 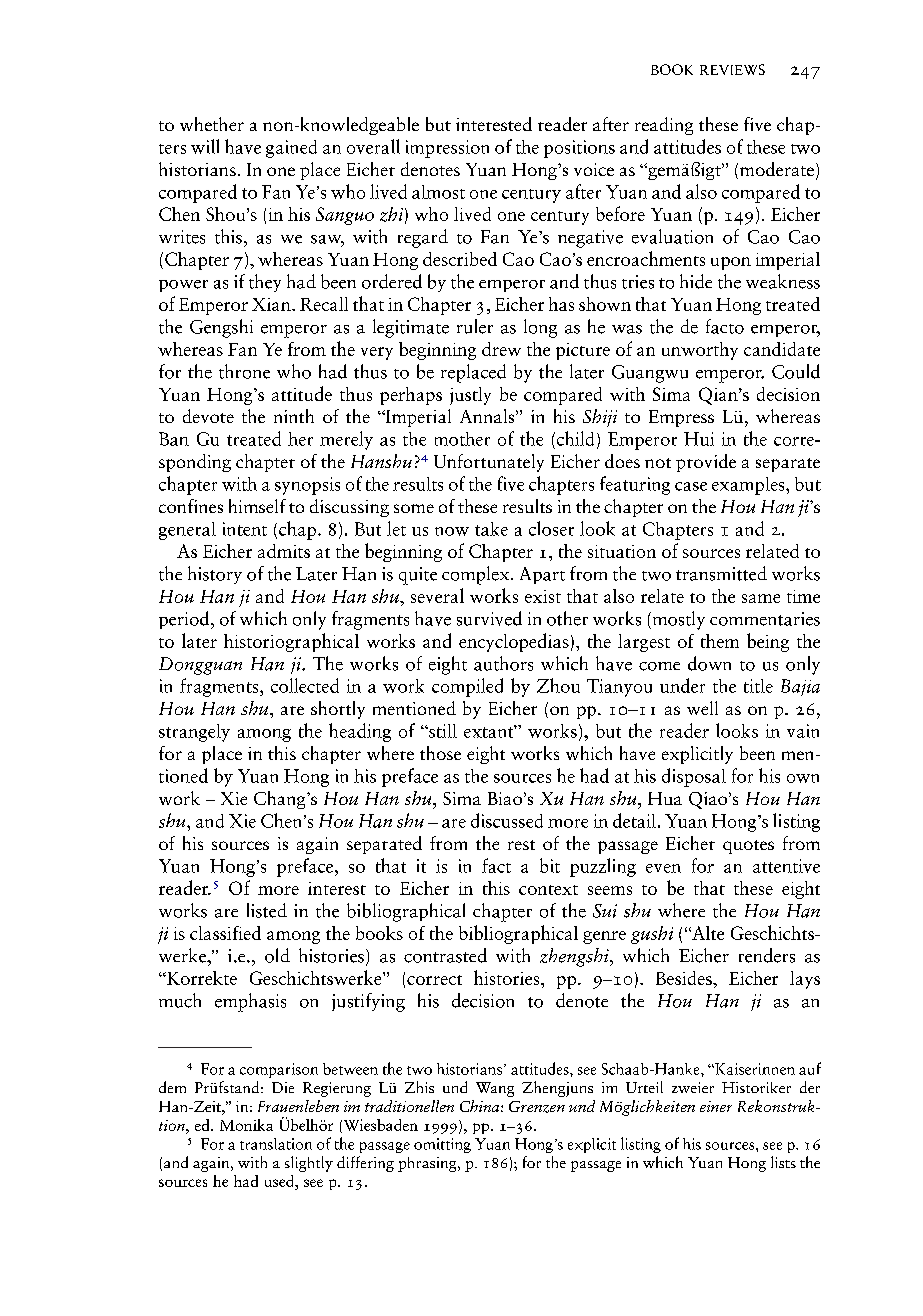 What do you see at coordinates (212, 124) in the image?
I see `whether` at bounding box center [212, 124].
